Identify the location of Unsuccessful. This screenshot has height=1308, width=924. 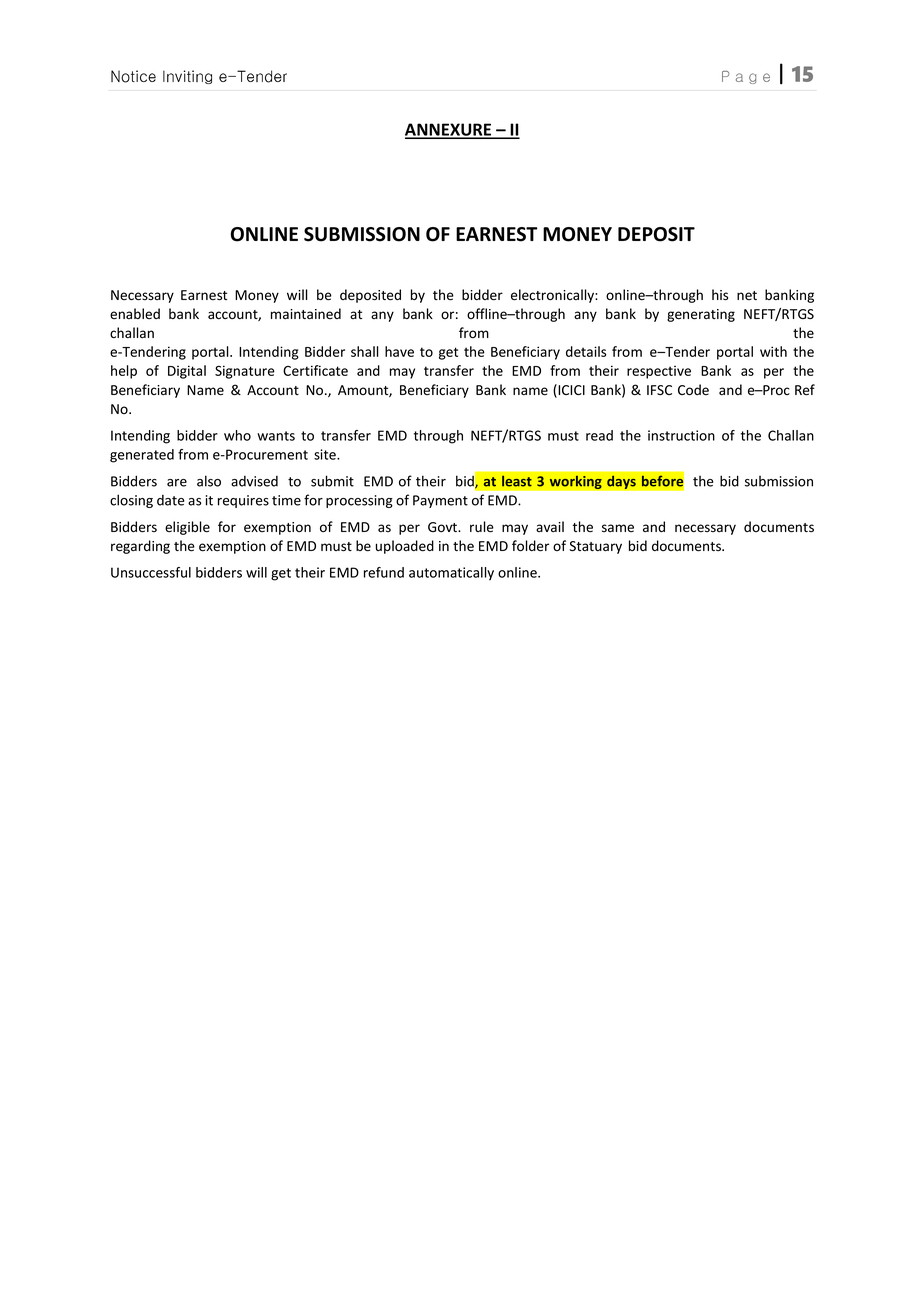
(151, 572).
